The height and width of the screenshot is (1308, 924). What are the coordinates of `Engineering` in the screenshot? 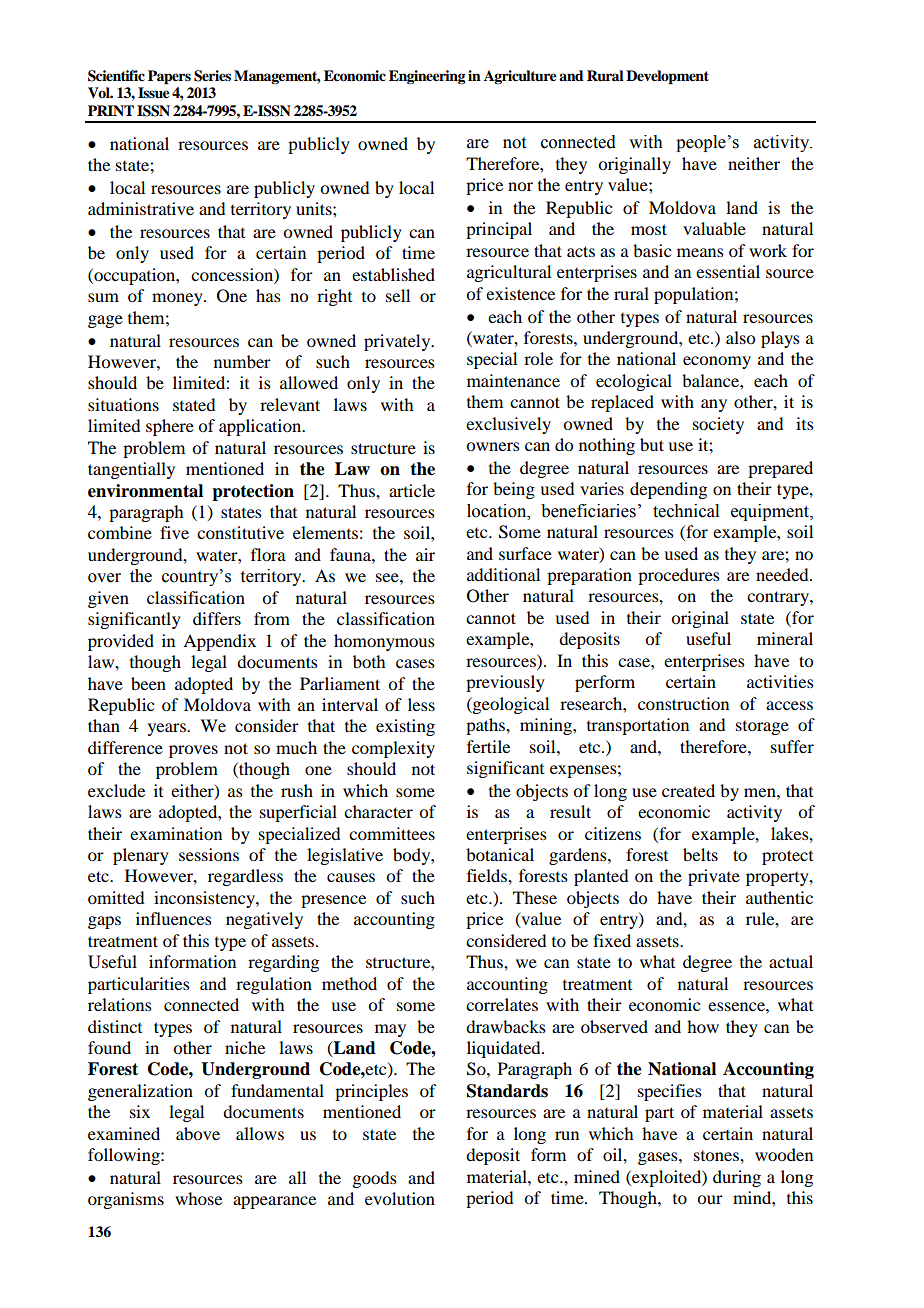 It's located at (427, 77).
